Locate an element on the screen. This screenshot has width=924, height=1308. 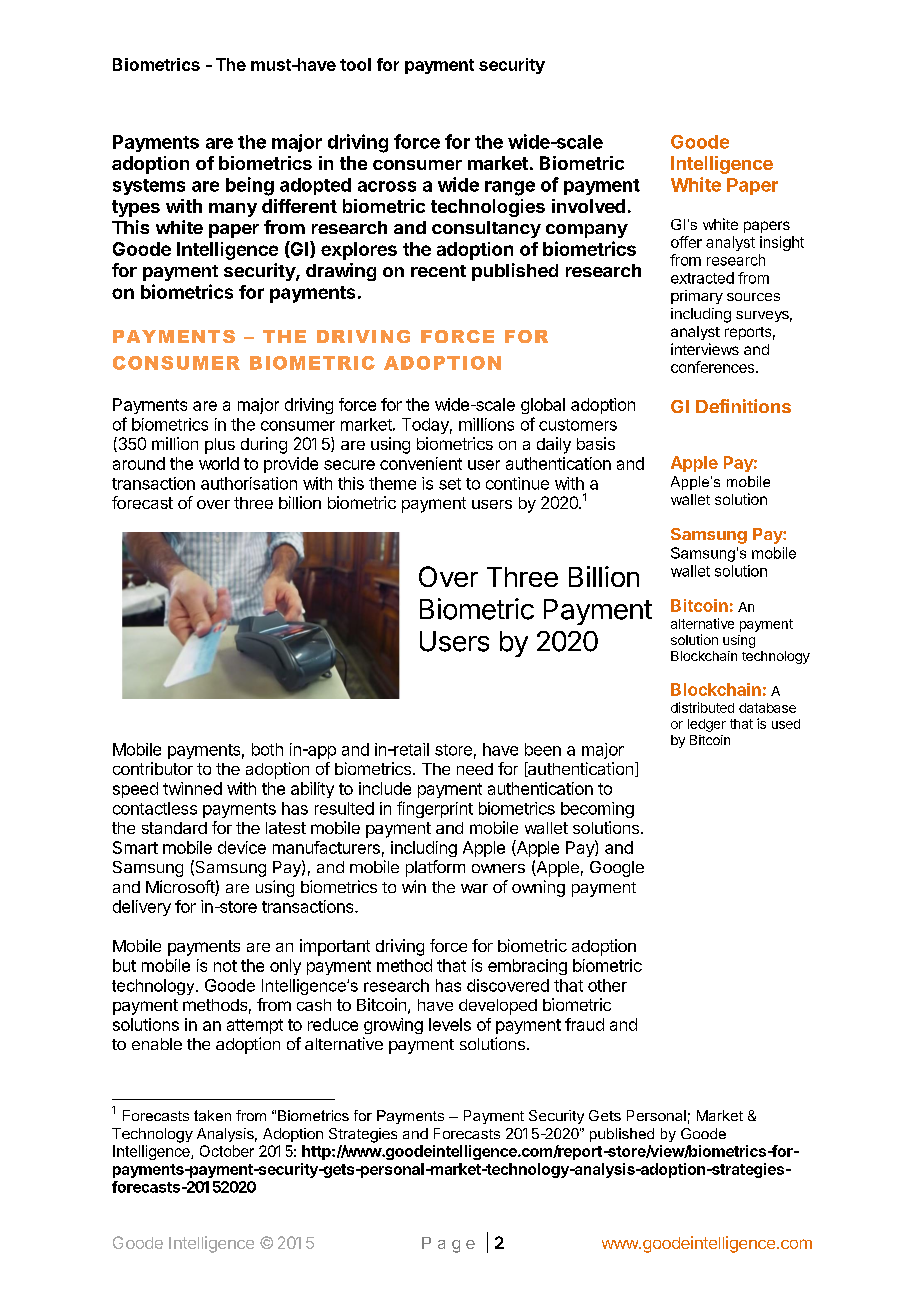
Definitions is located at coordinates (743, 406).
